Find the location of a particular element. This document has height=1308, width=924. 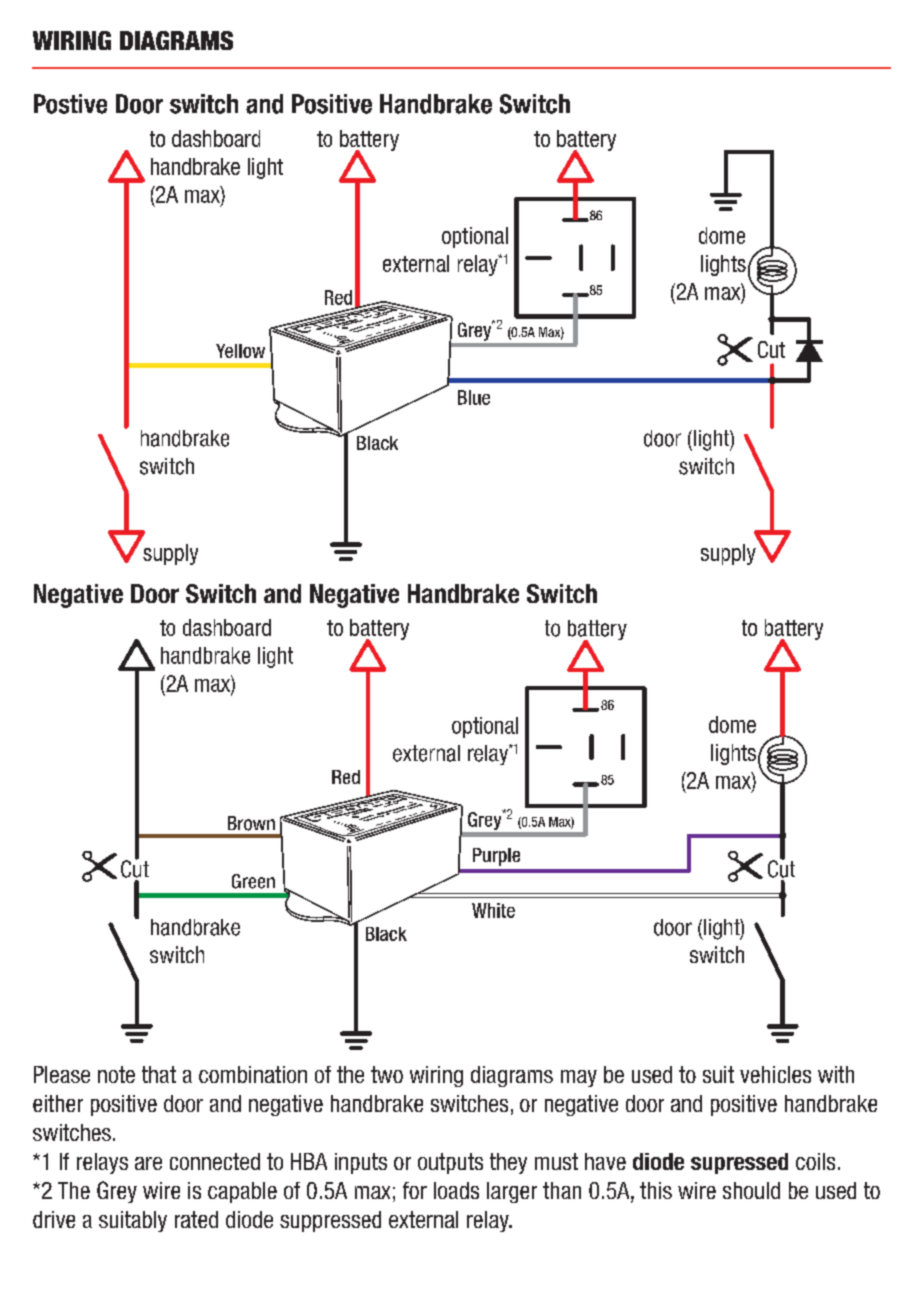

are is located at coordinates (148, 1163).
